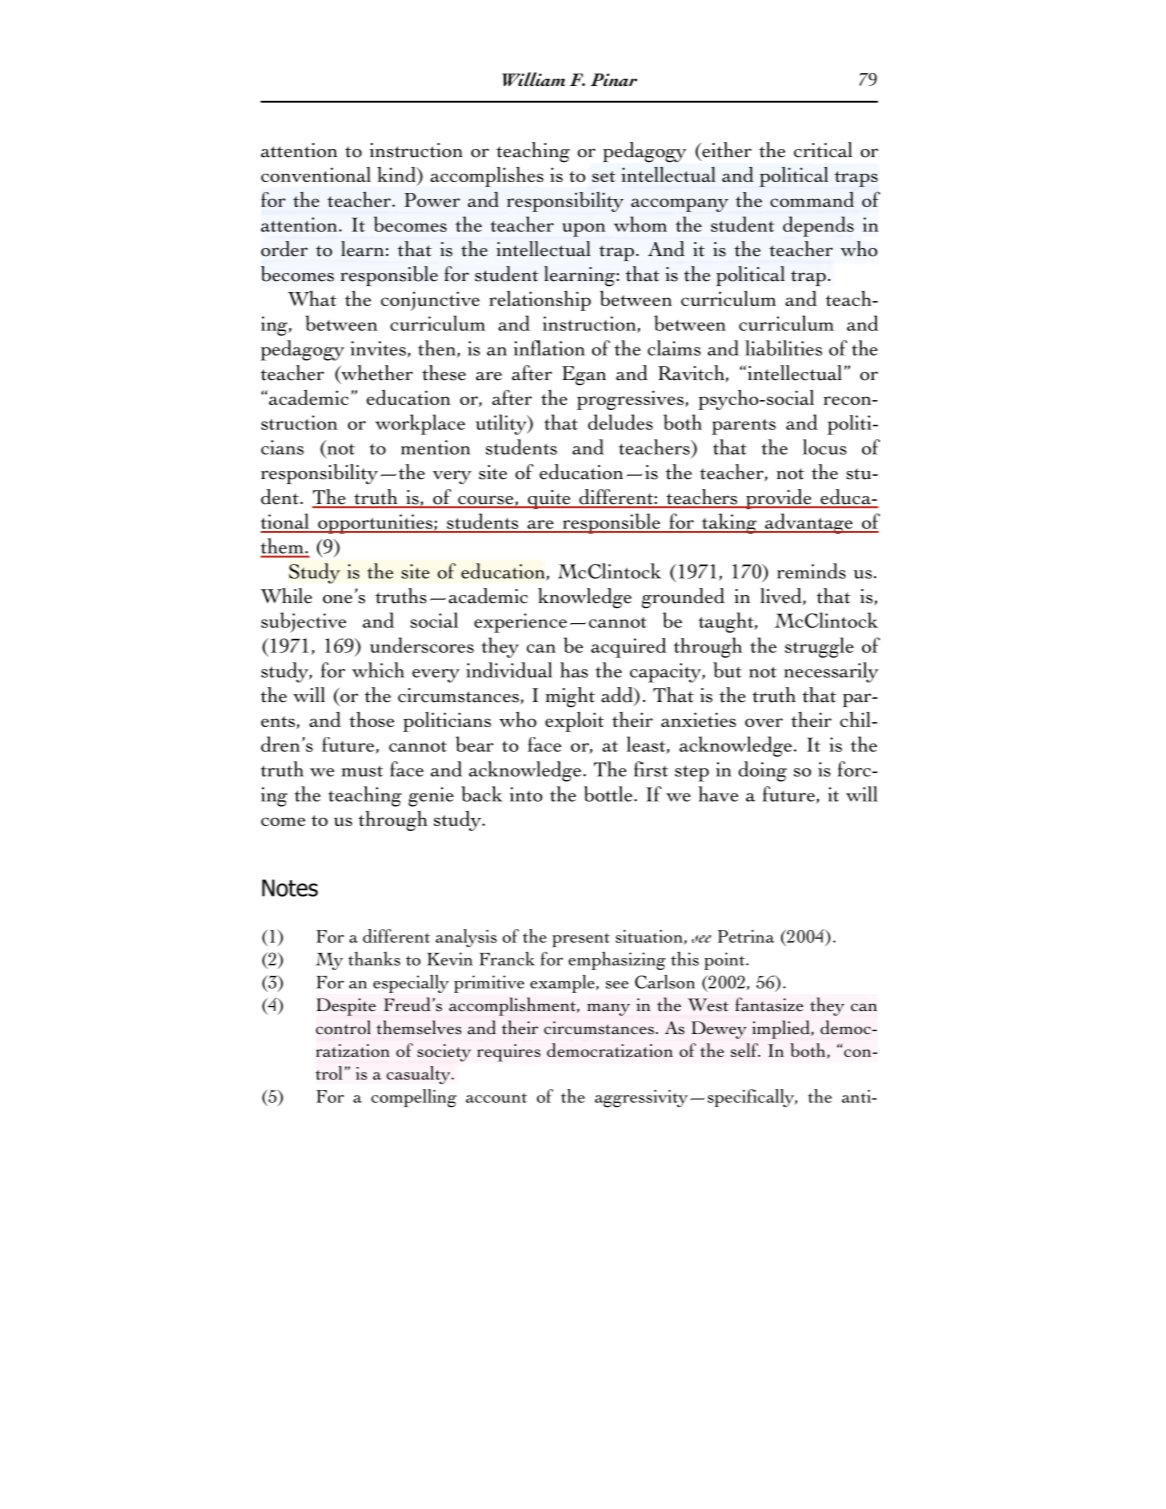 The image size is (1166, 1509). What do you see at coordinates (604, 176) in the page?
I see `set` at bounding box center [604, 176].
